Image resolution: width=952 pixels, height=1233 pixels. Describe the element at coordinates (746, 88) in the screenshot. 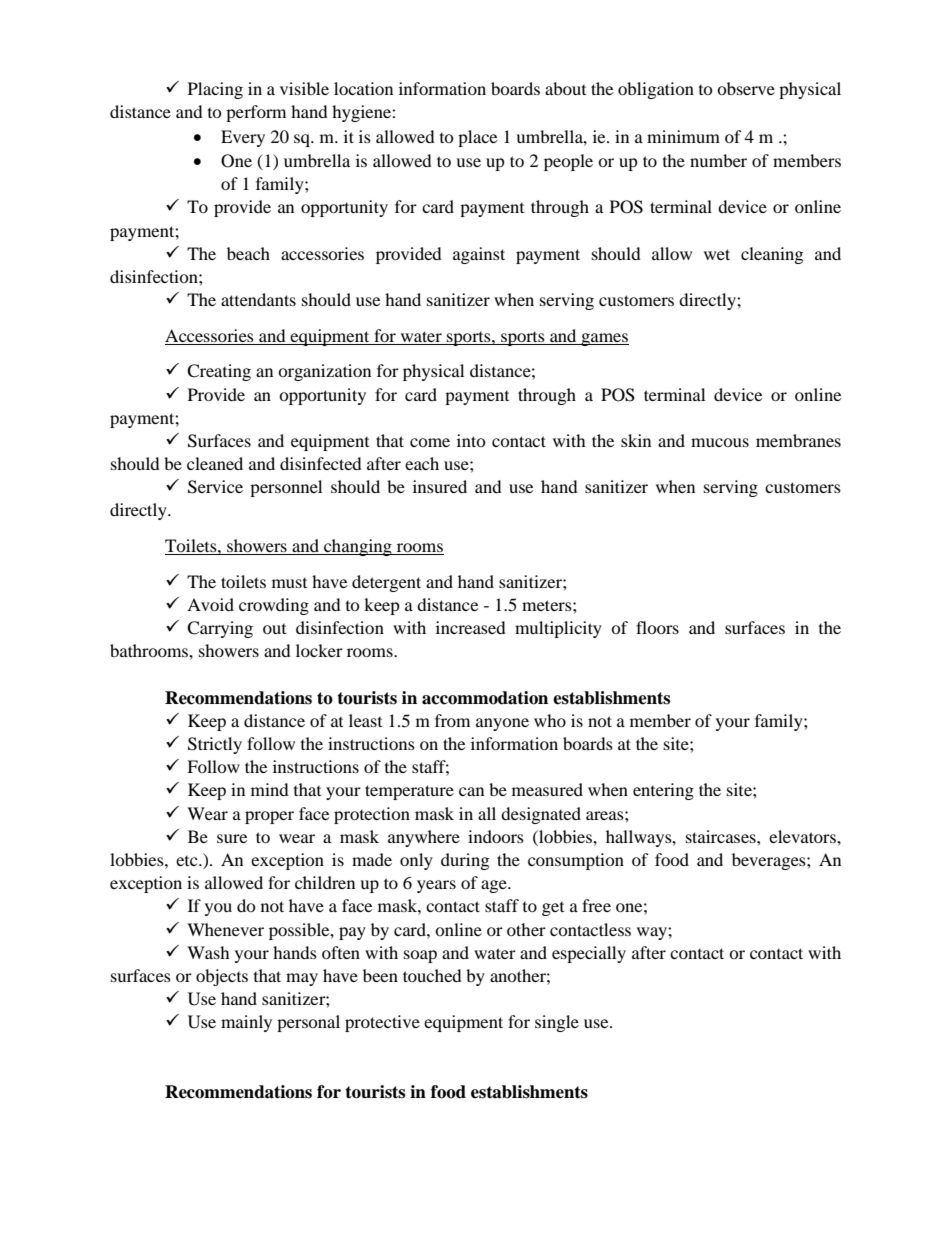

I see `observe` at that location.
